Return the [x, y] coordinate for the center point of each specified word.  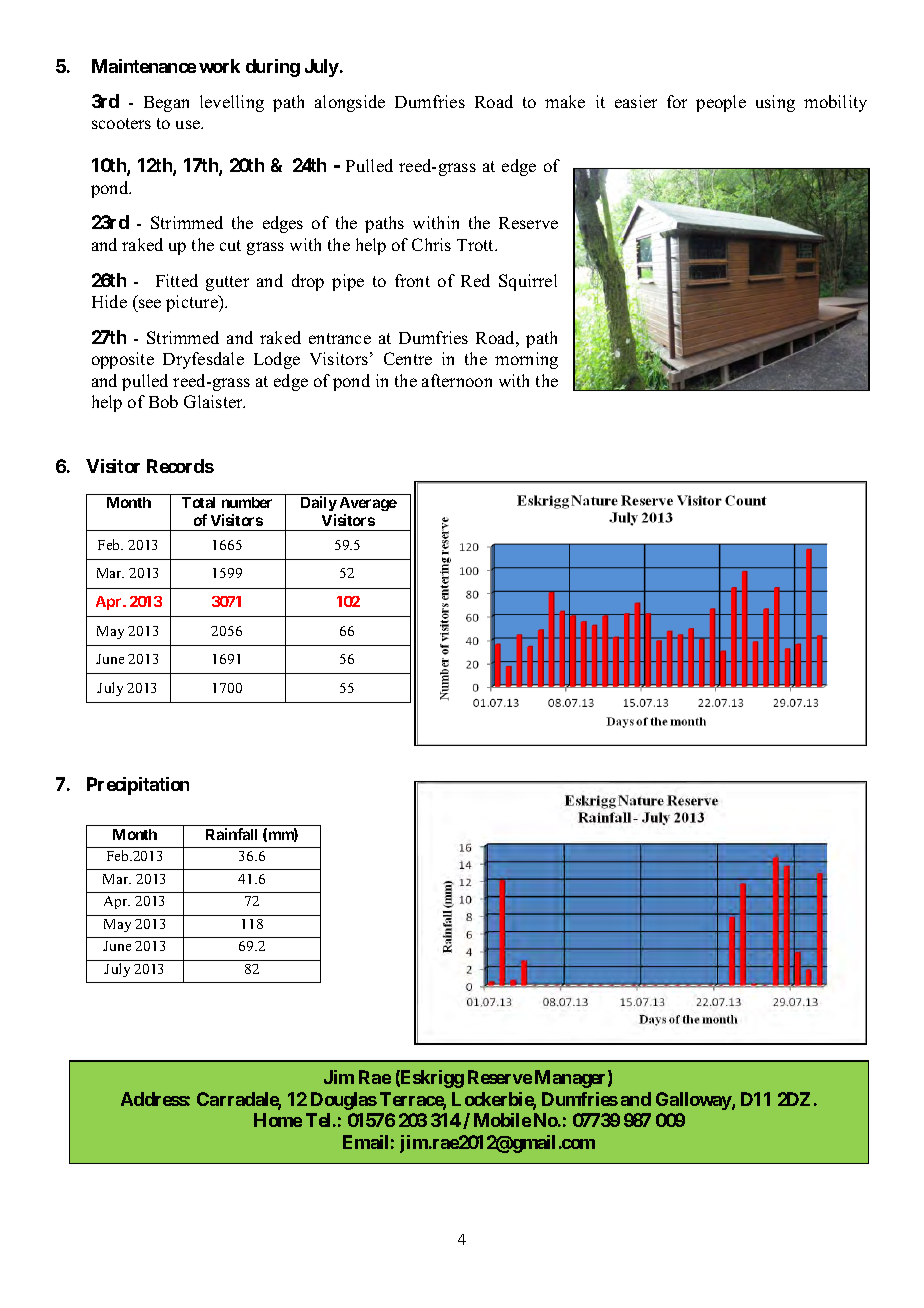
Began [166, 104]
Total [198, 502]
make [565, 101]
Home [278, 1120]
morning [526, 360]
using [775, 103]
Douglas [344, 1101]
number [247, 502]
